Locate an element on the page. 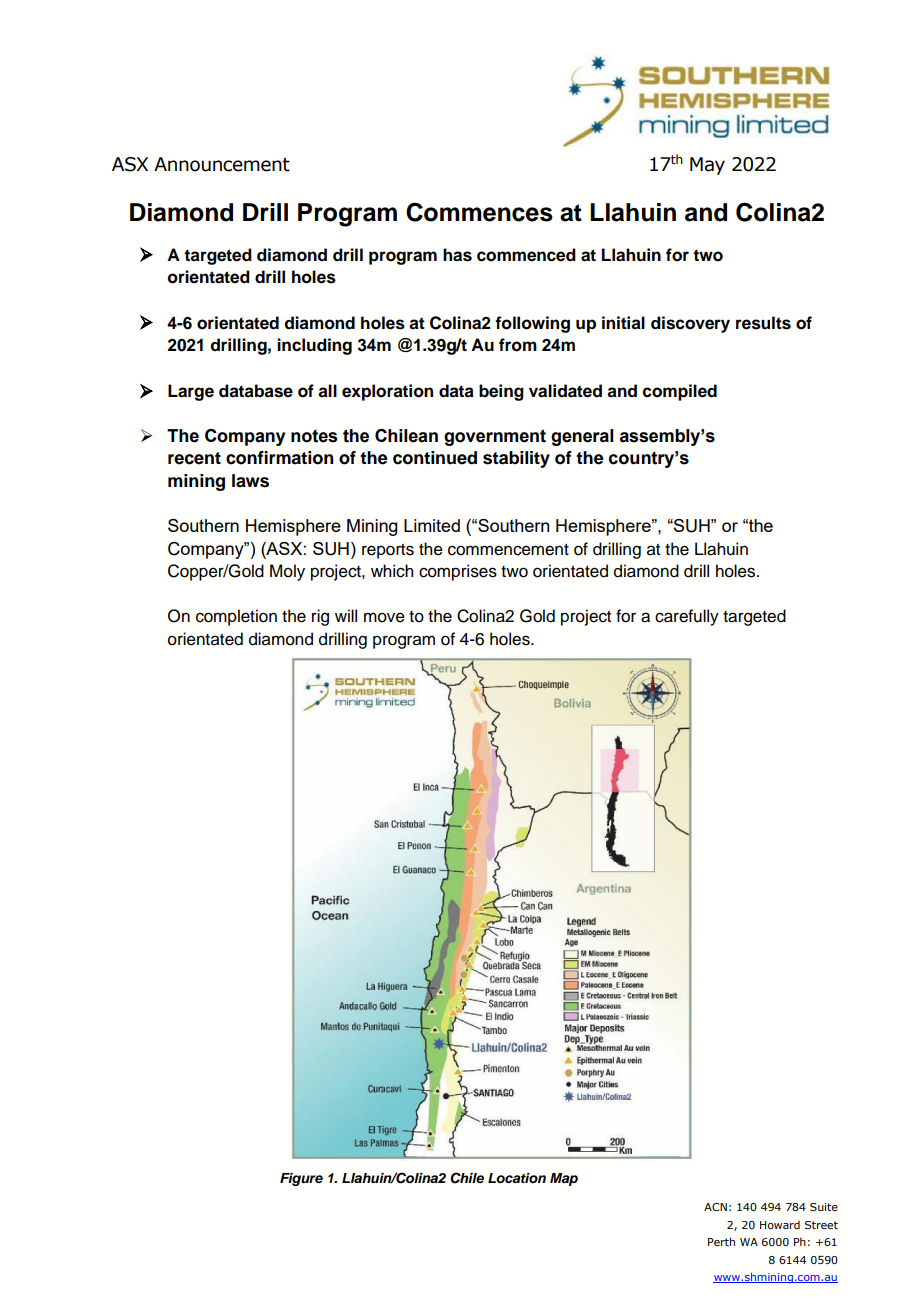  Figure is located at coordinates (301, 1179).
